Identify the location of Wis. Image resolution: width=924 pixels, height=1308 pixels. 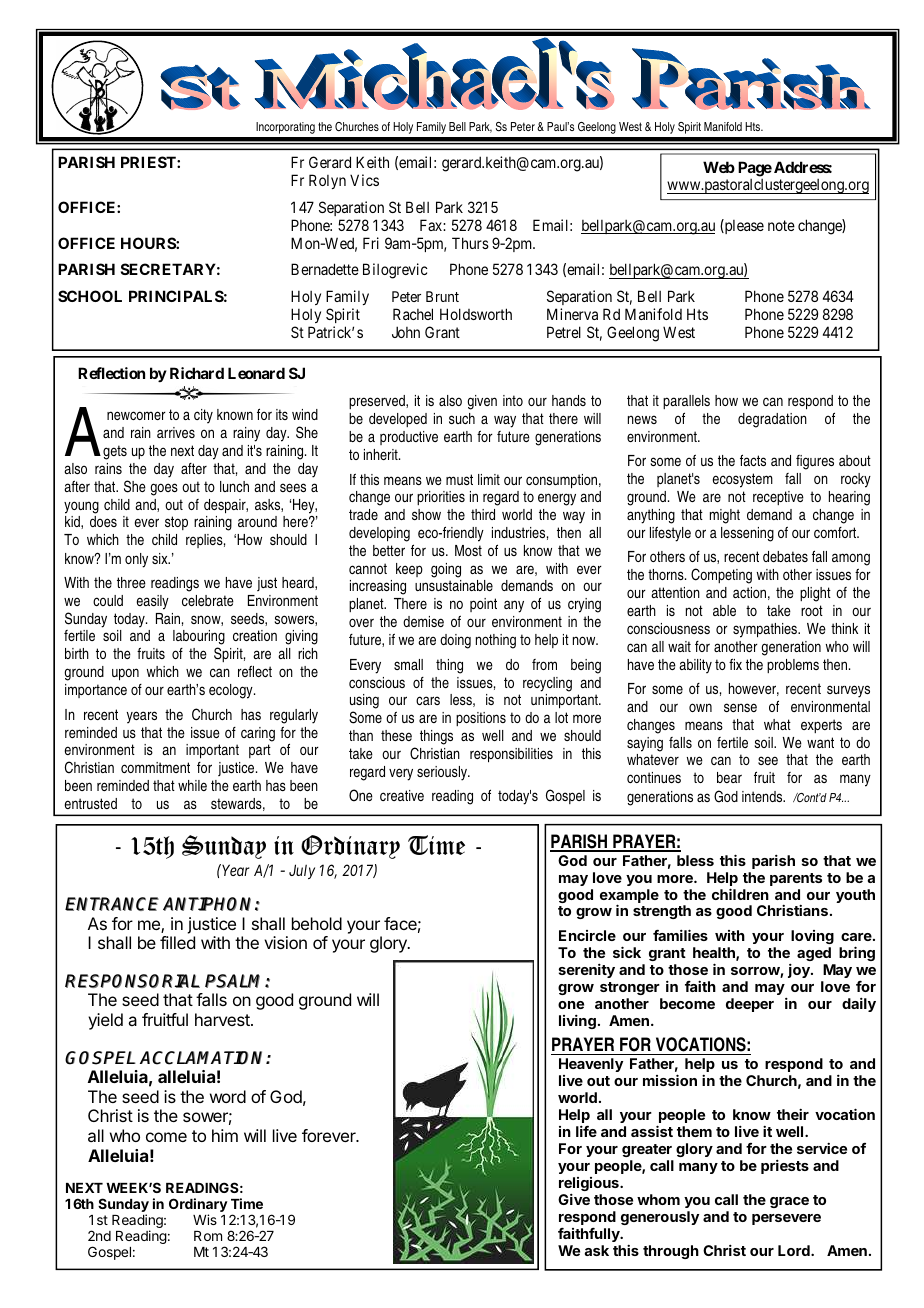
(205, 1219).
